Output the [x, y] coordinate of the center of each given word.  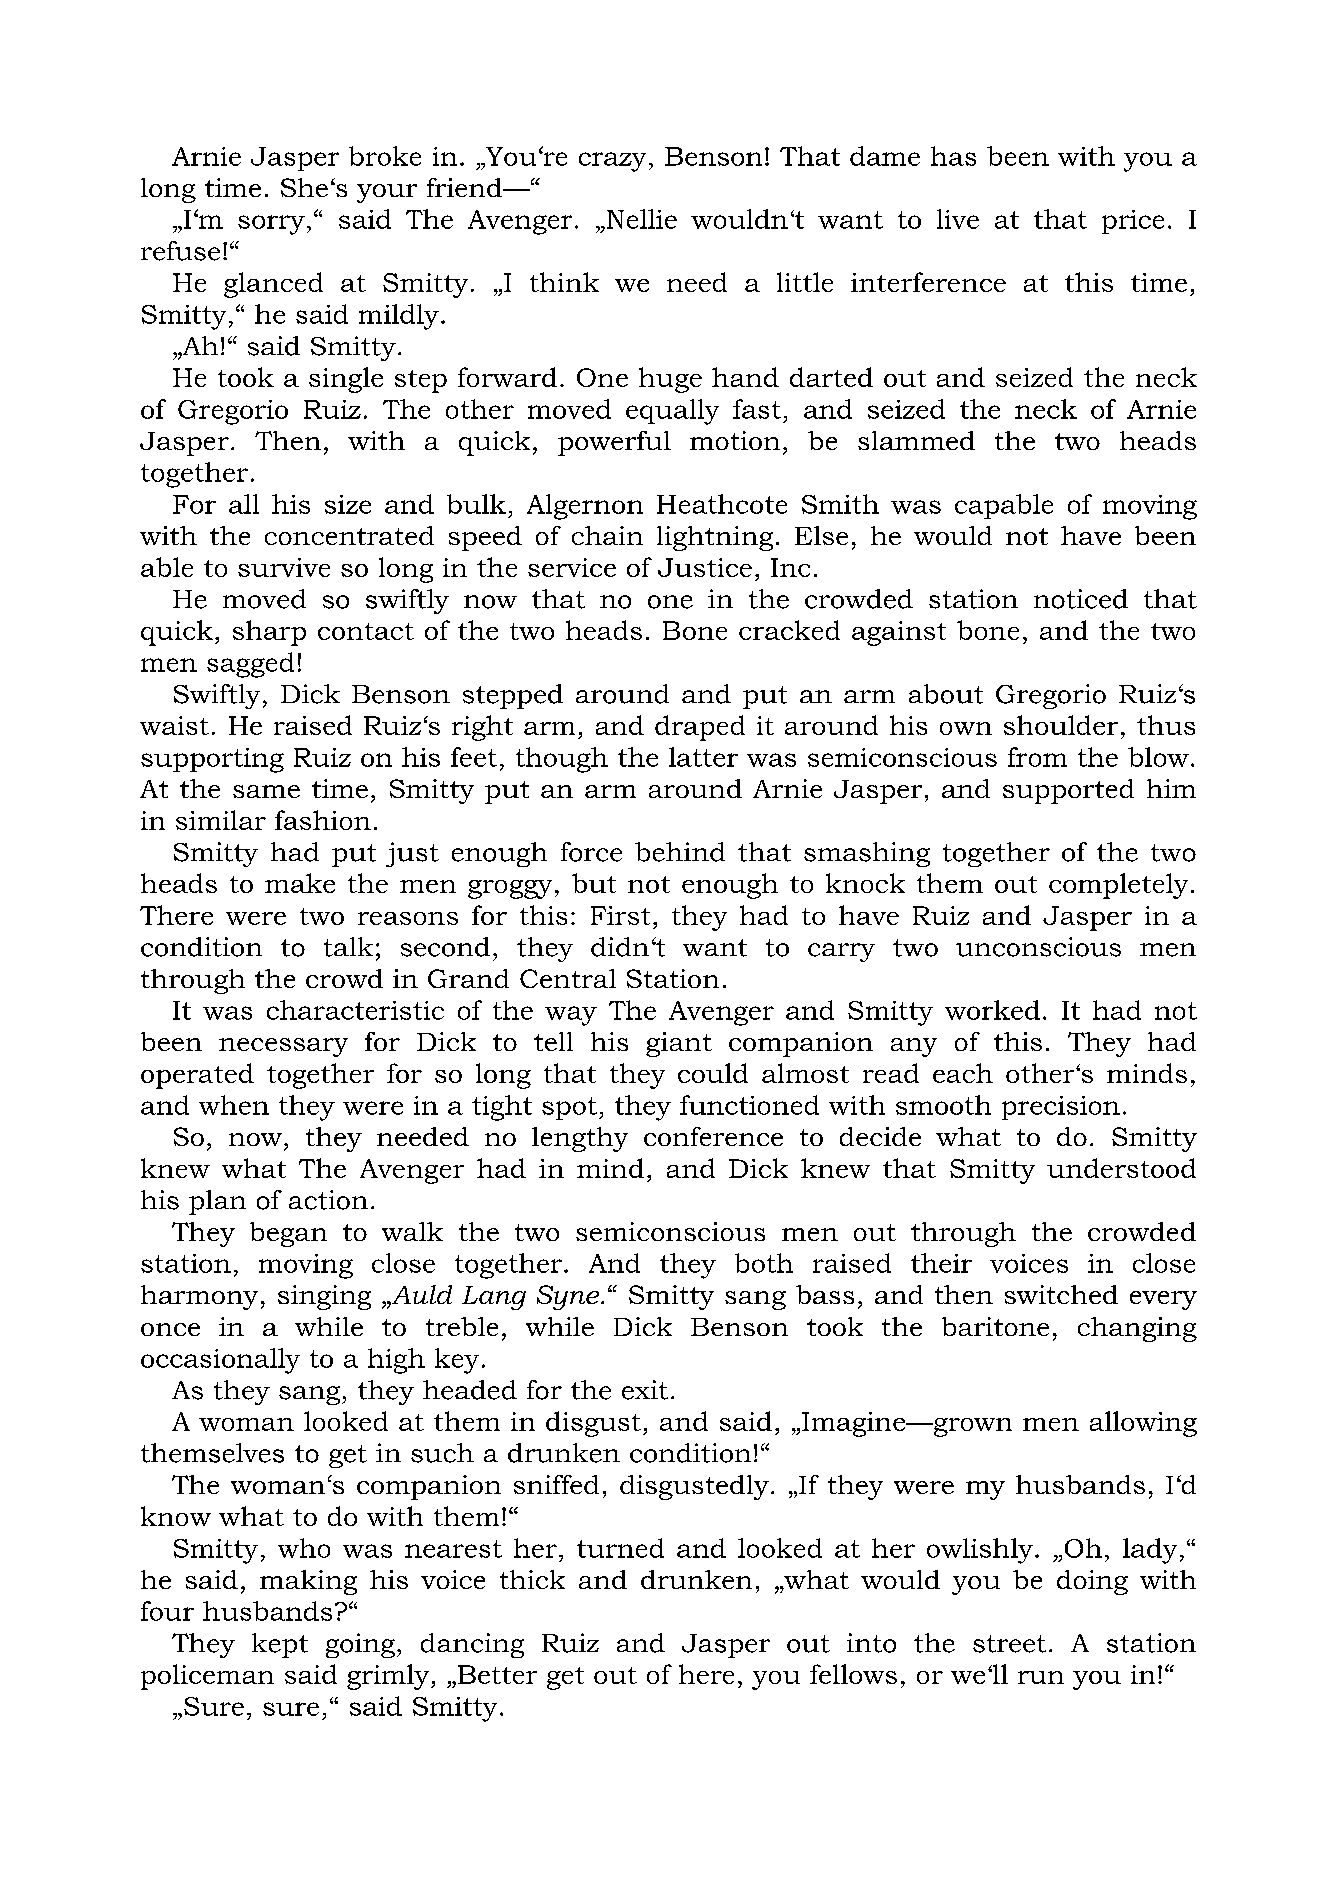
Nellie [640, 219]
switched [1061, 1294]
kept [280, 1645]
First [620, 915]
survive [284, 567]
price [1133, 222]
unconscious [1038, 947]
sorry [271, 225]
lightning [715, 538]
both [764, 1263]
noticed [1081, 599]
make [300, 883]
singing [324, 1297]
